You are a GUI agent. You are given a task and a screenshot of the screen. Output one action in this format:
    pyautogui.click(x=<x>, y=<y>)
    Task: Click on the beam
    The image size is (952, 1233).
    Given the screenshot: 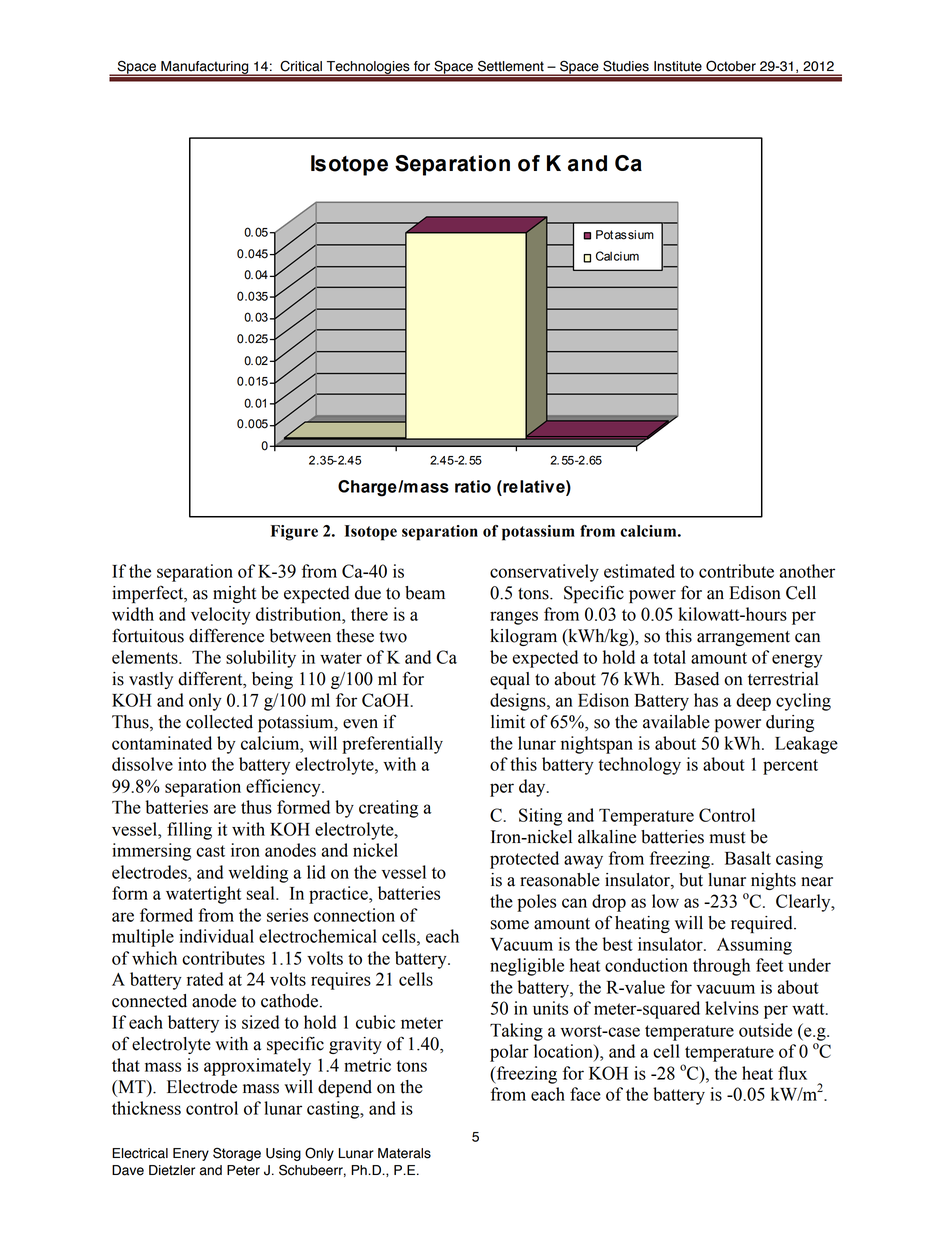 What is the action you would take?
    pyautogui.click(x=425, y=593)
